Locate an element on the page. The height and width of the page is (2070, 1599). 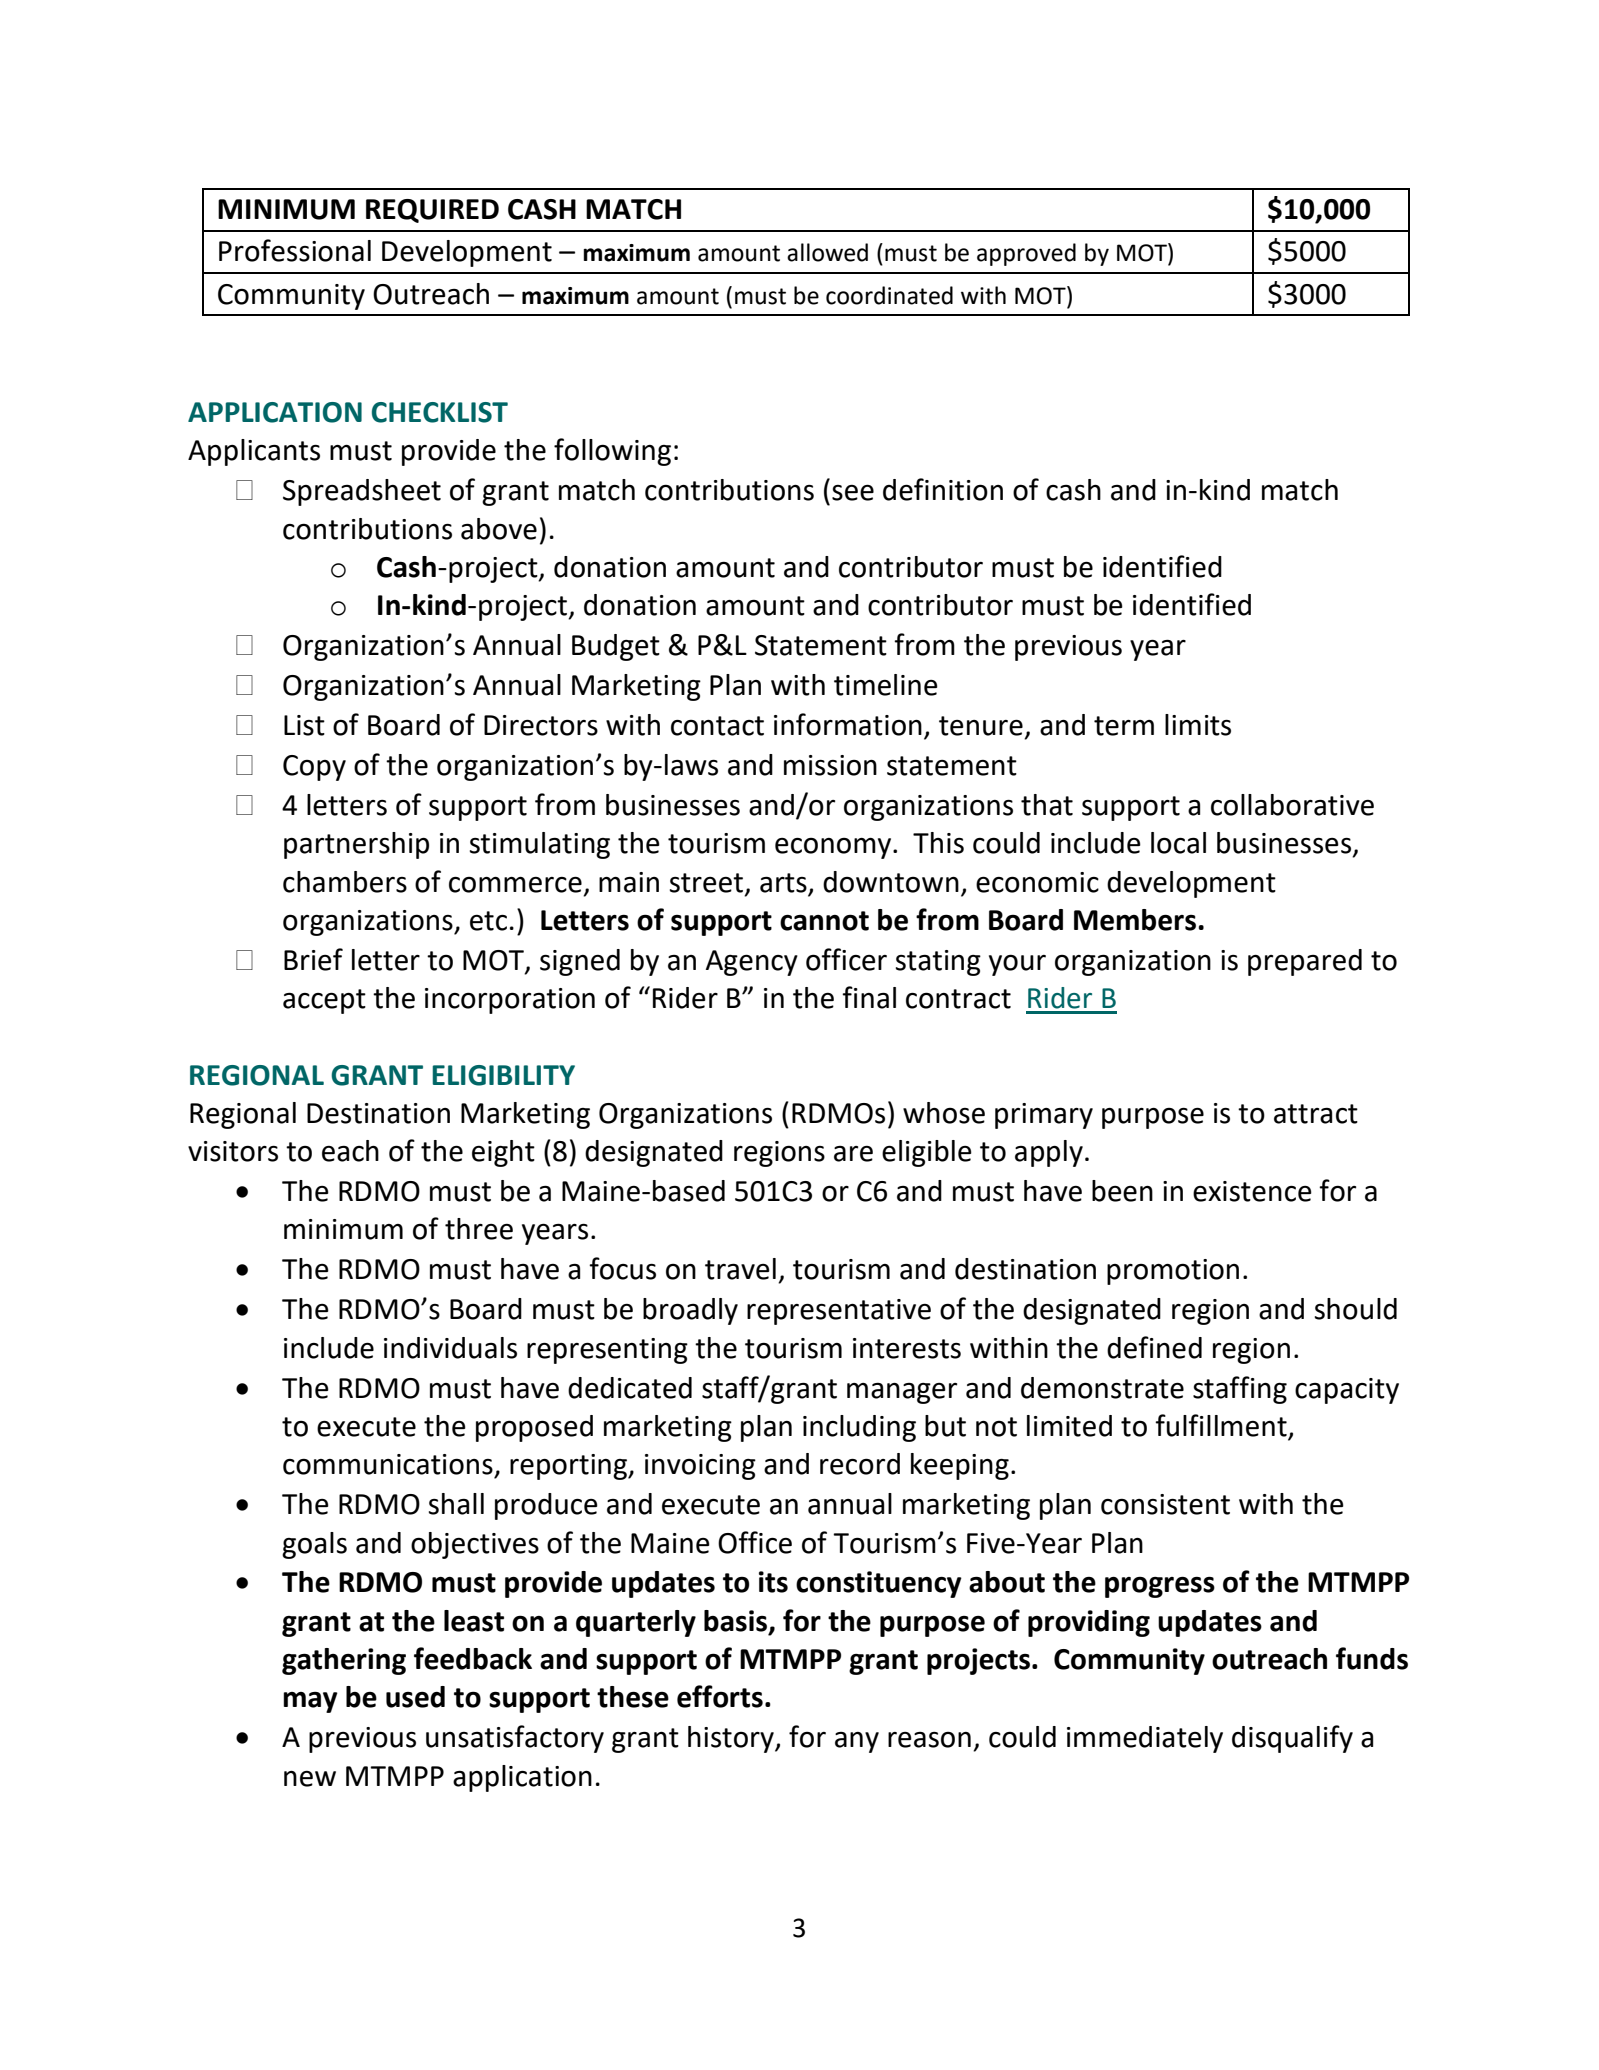
disqualify is located at coordinates (1292, 1739).
